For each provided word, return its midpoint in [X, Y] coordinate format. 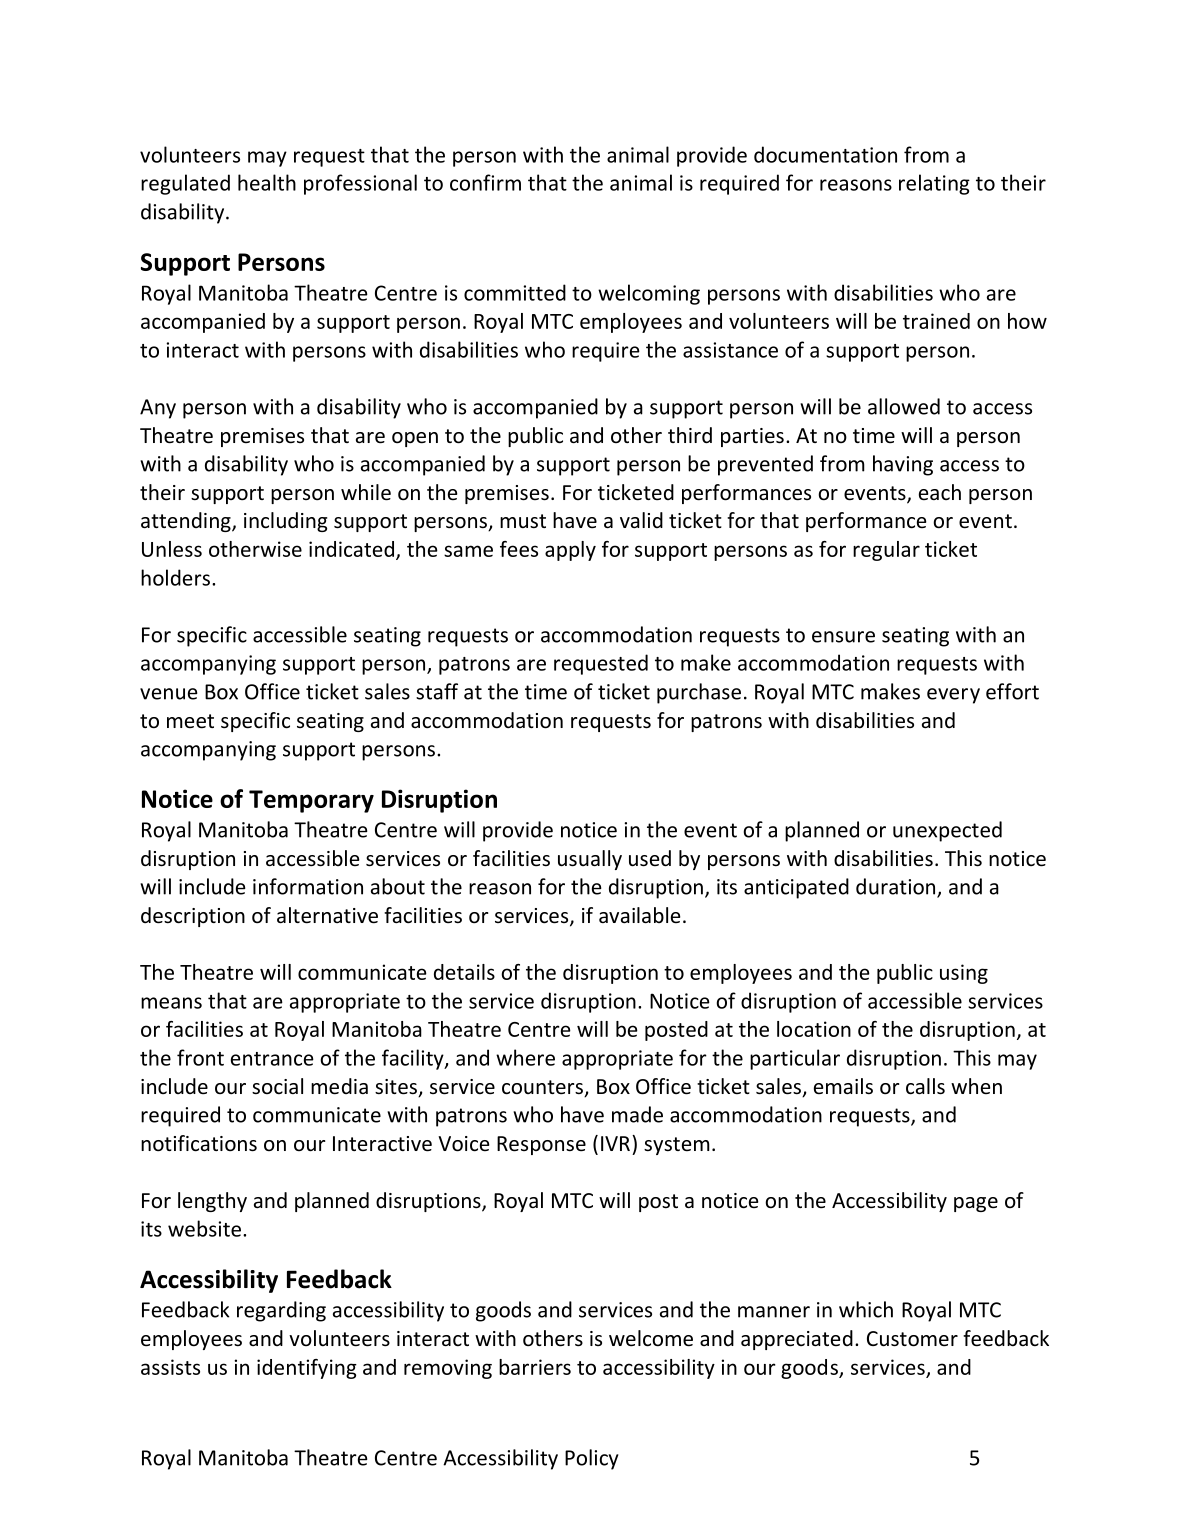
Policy [592, 1459]
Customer [912, 1339]
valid [641, 520]
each [940, 492]
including [285, 522]
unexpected [947, 831]
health [267, 182]
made [637, 1114]
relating [934, 184]
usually [590, 860]
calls [925, 1086]
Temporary [311, 801]
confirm [485, 182]
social [277, 1086]
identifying [307, 1369]
